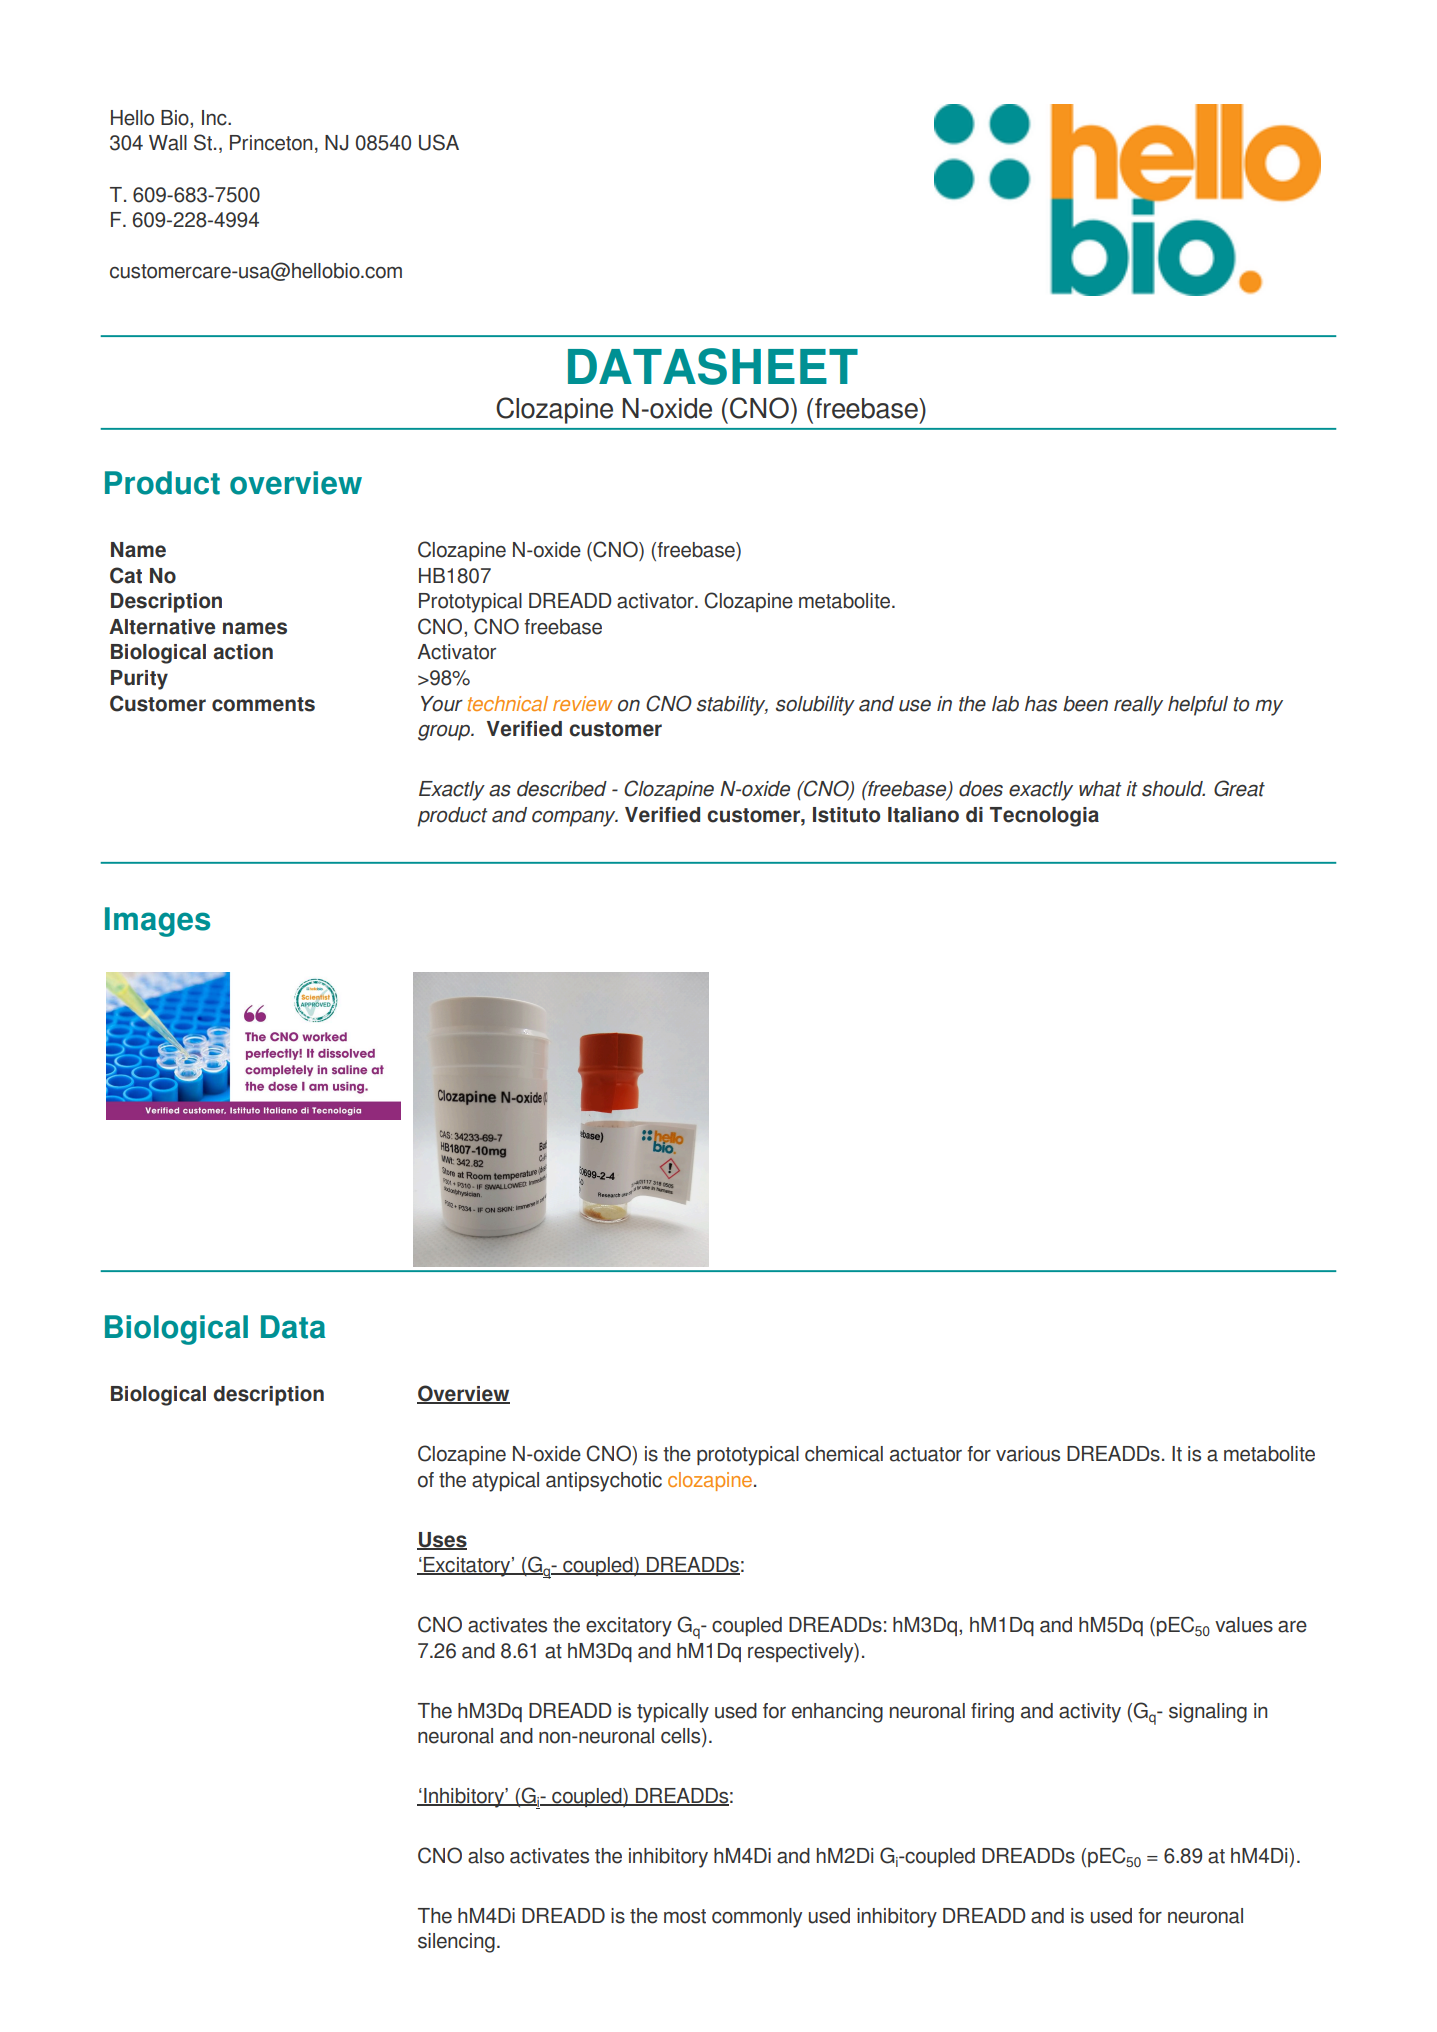 Image resolution: width=1437 pixels, height=2032 pixels. I want to click on antipsychotic, so click(604, 1482).
